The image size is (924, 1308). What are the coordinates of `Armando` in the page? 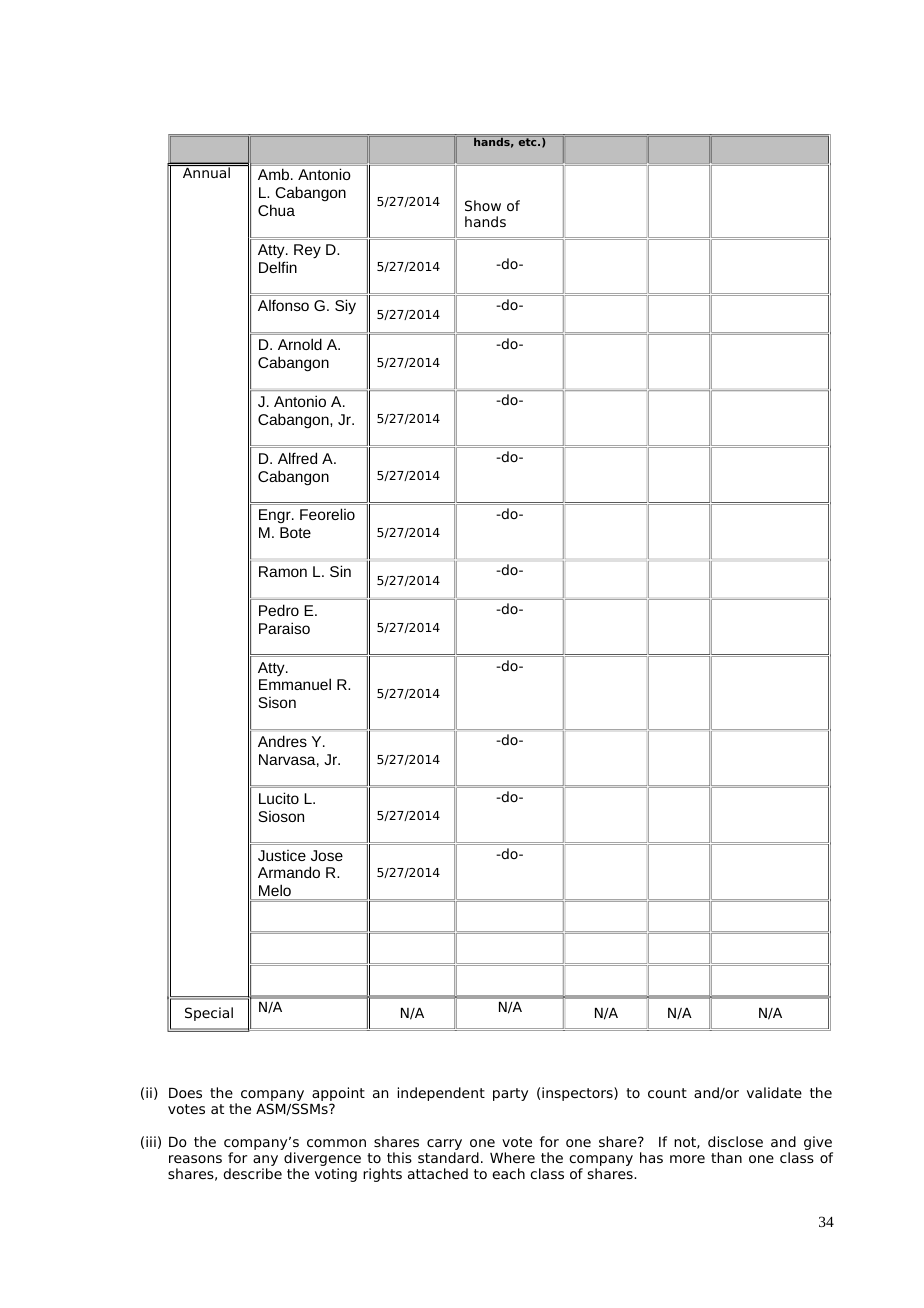 It's located at (289, 872).
